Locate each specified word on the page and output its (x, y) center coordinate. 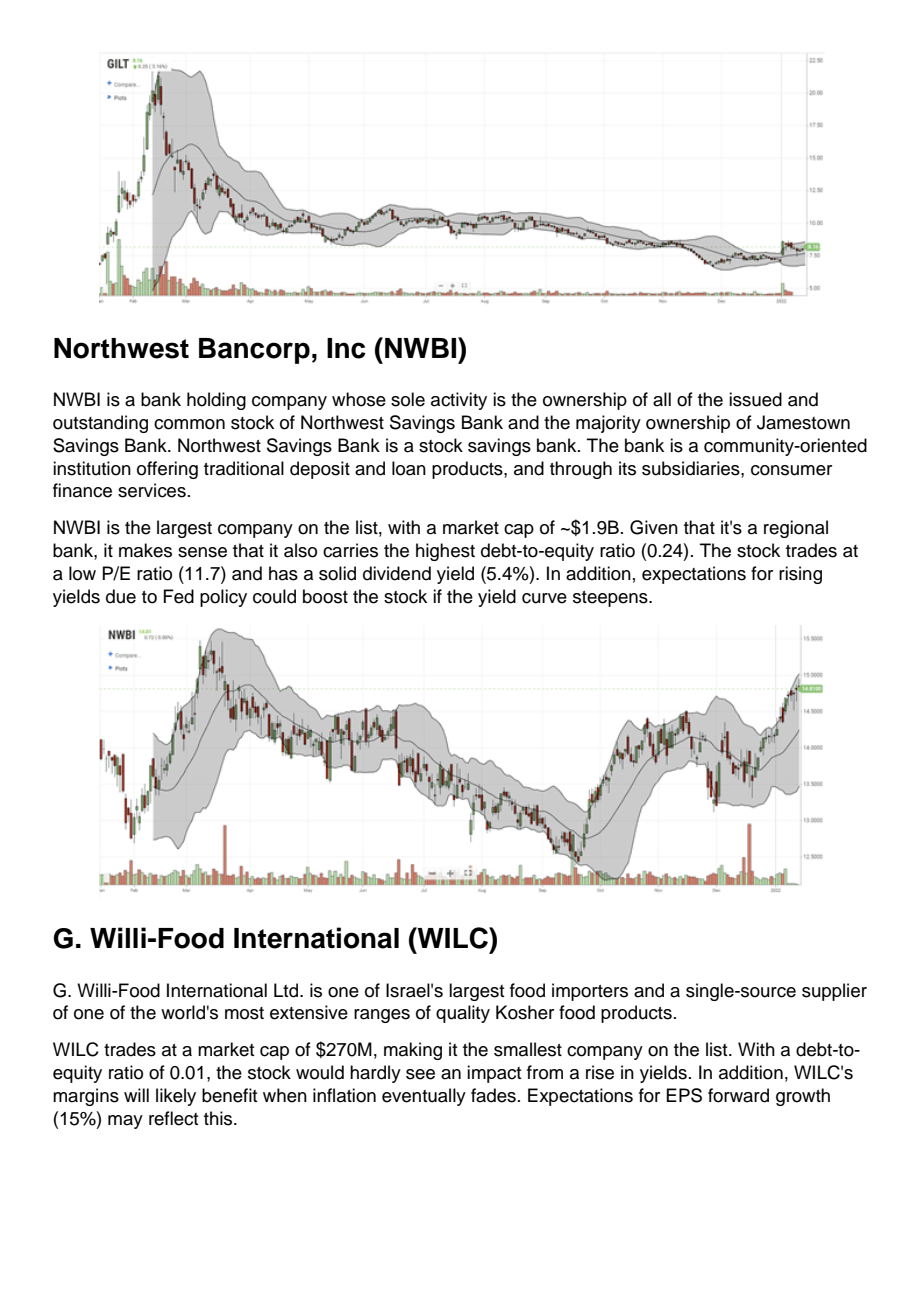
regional (796, 529)
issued (755, 399)
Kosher (525, 1012)
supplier (834, 992)
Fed (178, 596)
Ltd (287, 990)
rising (800, 575)
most (244, 1013)
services (152, 490)
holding (216, 401)
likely (176, 1097)
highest (445, 552)
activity (459, 401)
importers (590, 992)
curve (544, 598)
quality (463, 1014)
